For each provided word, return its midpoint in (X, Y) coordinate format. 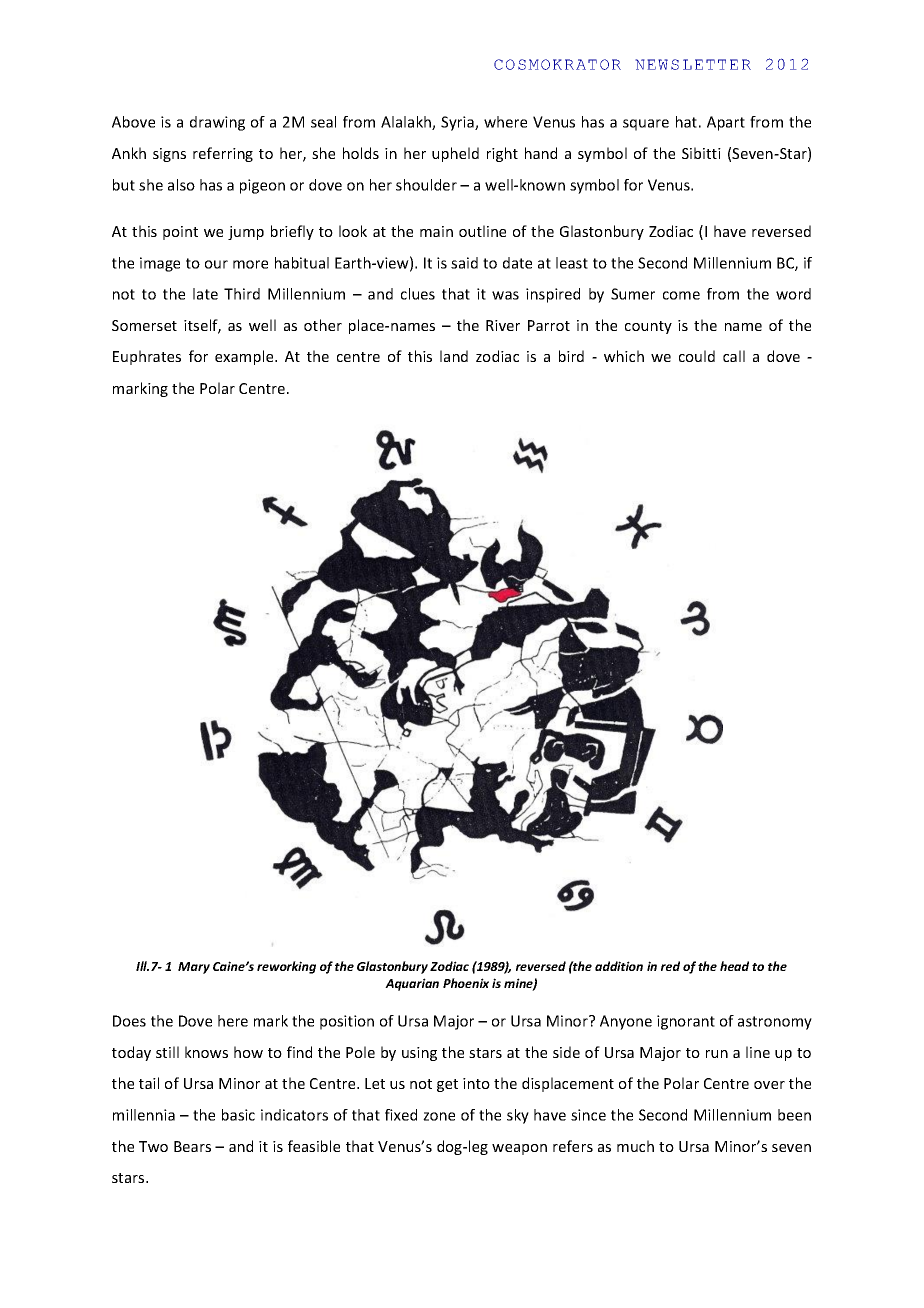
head (734, 966)
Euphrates (147, 357)
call (734, 356)
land (454, 356)
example (245, 357)
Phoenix (466, 983)
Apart (726, 123)
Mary (194, 968)
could (697, 356)
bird (571, 356)
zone (439, 1116)
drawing (217, 123)
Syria (458, 123)
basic (238, 1115)
